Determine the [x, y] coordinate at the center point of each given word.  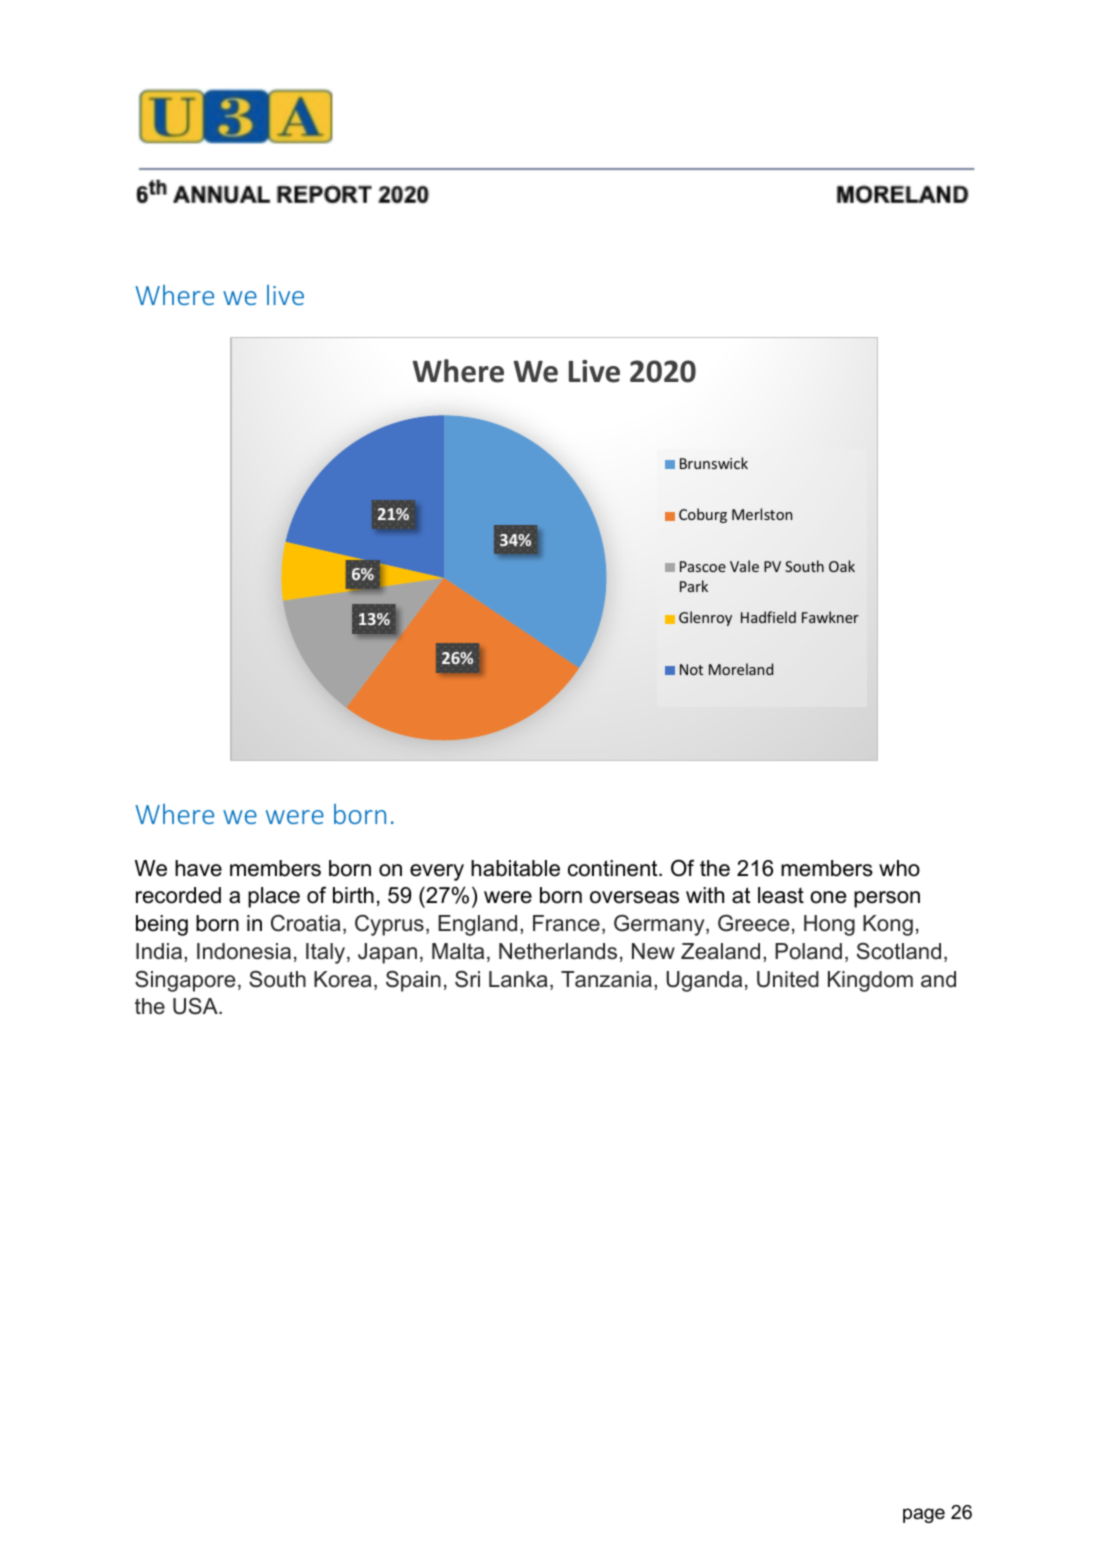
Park [694, 586]
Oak [842, 566]
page [924, 1515]
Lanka [518, 979]
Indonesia [244, 951]
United [788, 979]
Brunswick [714, 463]
